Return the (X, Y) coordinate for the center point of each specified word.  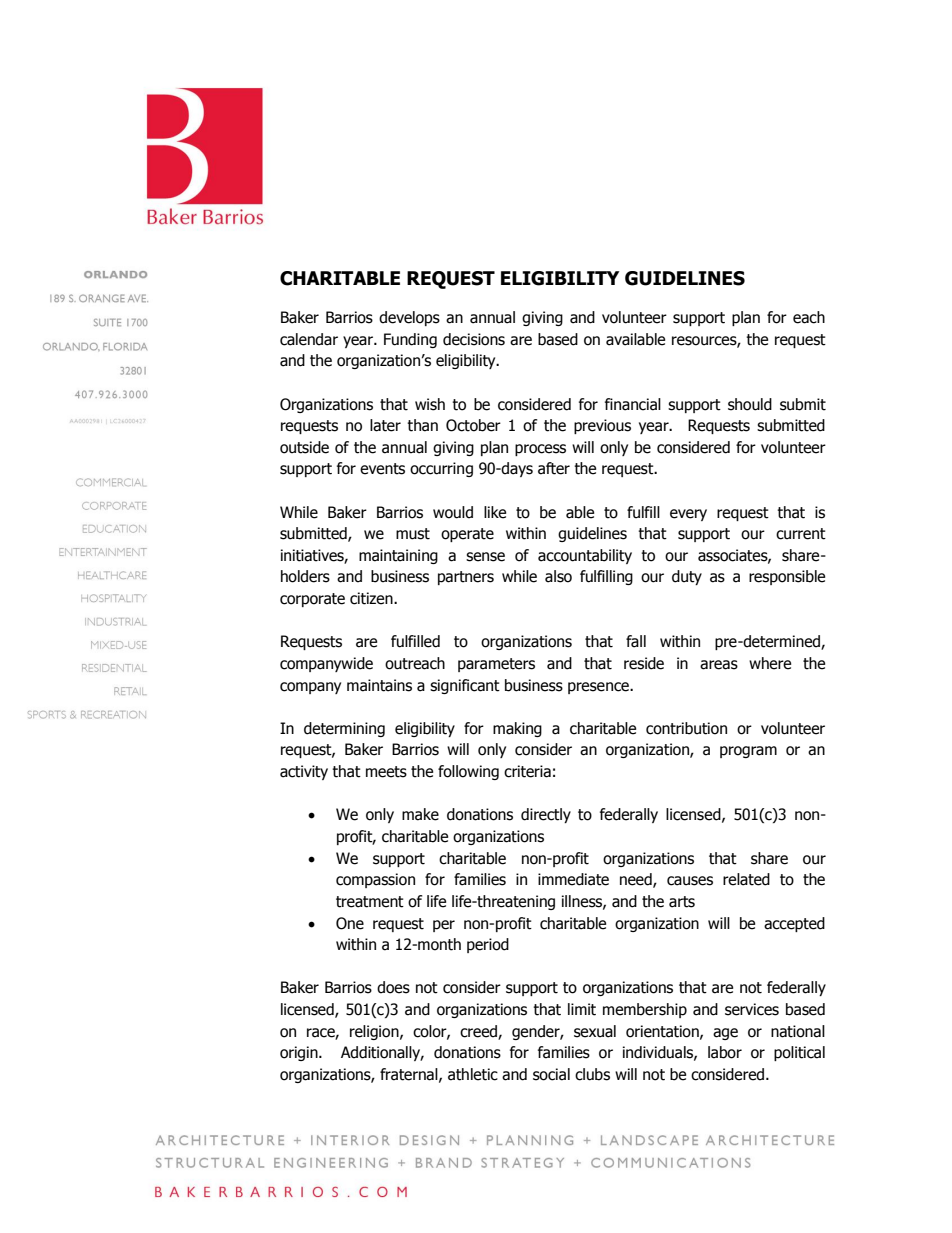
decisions (474, 339)
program (748, 752)
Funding (410, 340)
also (558, 576)
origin (300, 1053)
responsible (787, 577)
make (420, 814)
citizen (372, 598)
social (551, 1074)
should (750, 404)
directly (546, 815)
